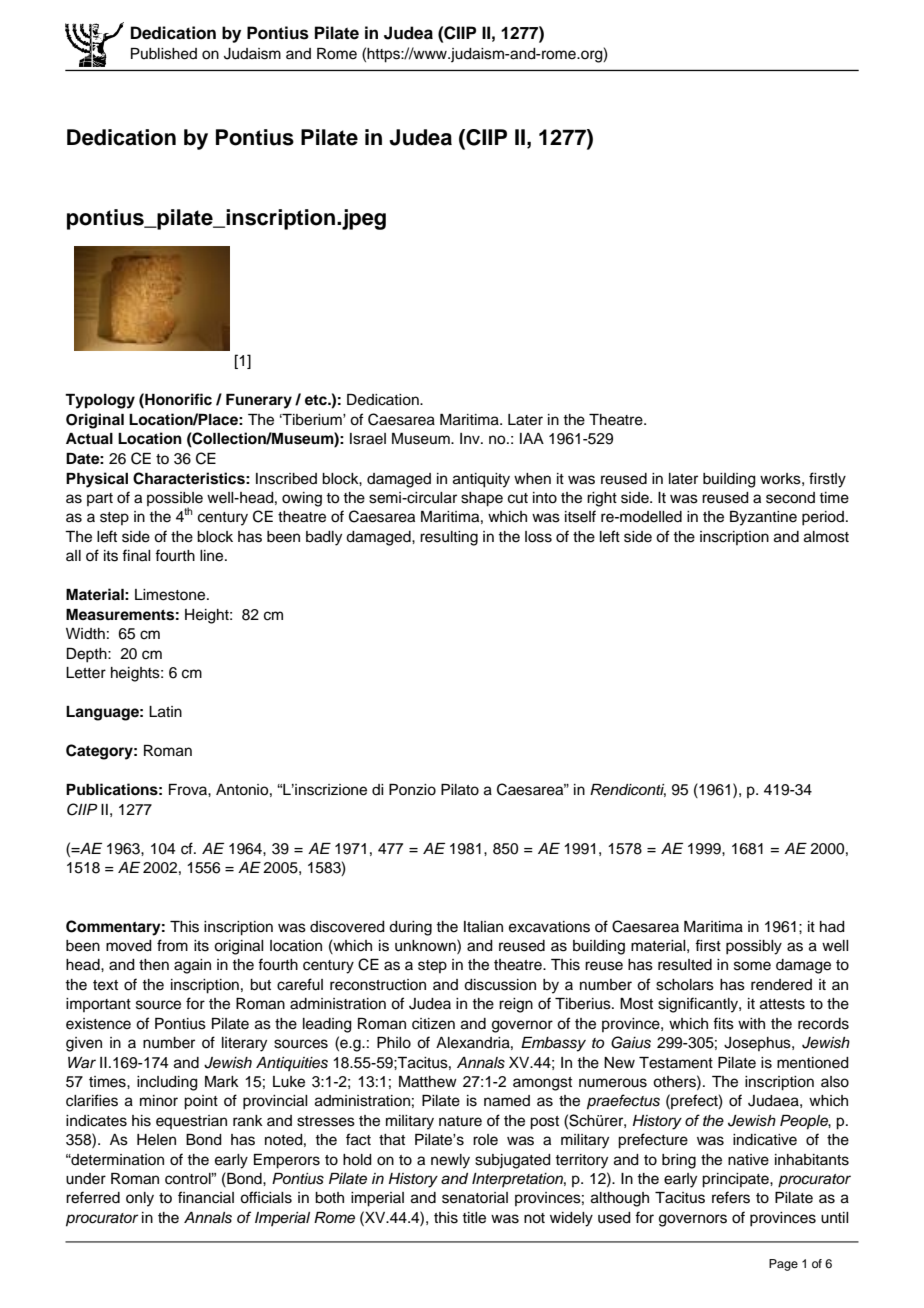  I want to click on IAA, so click(532, 438).
